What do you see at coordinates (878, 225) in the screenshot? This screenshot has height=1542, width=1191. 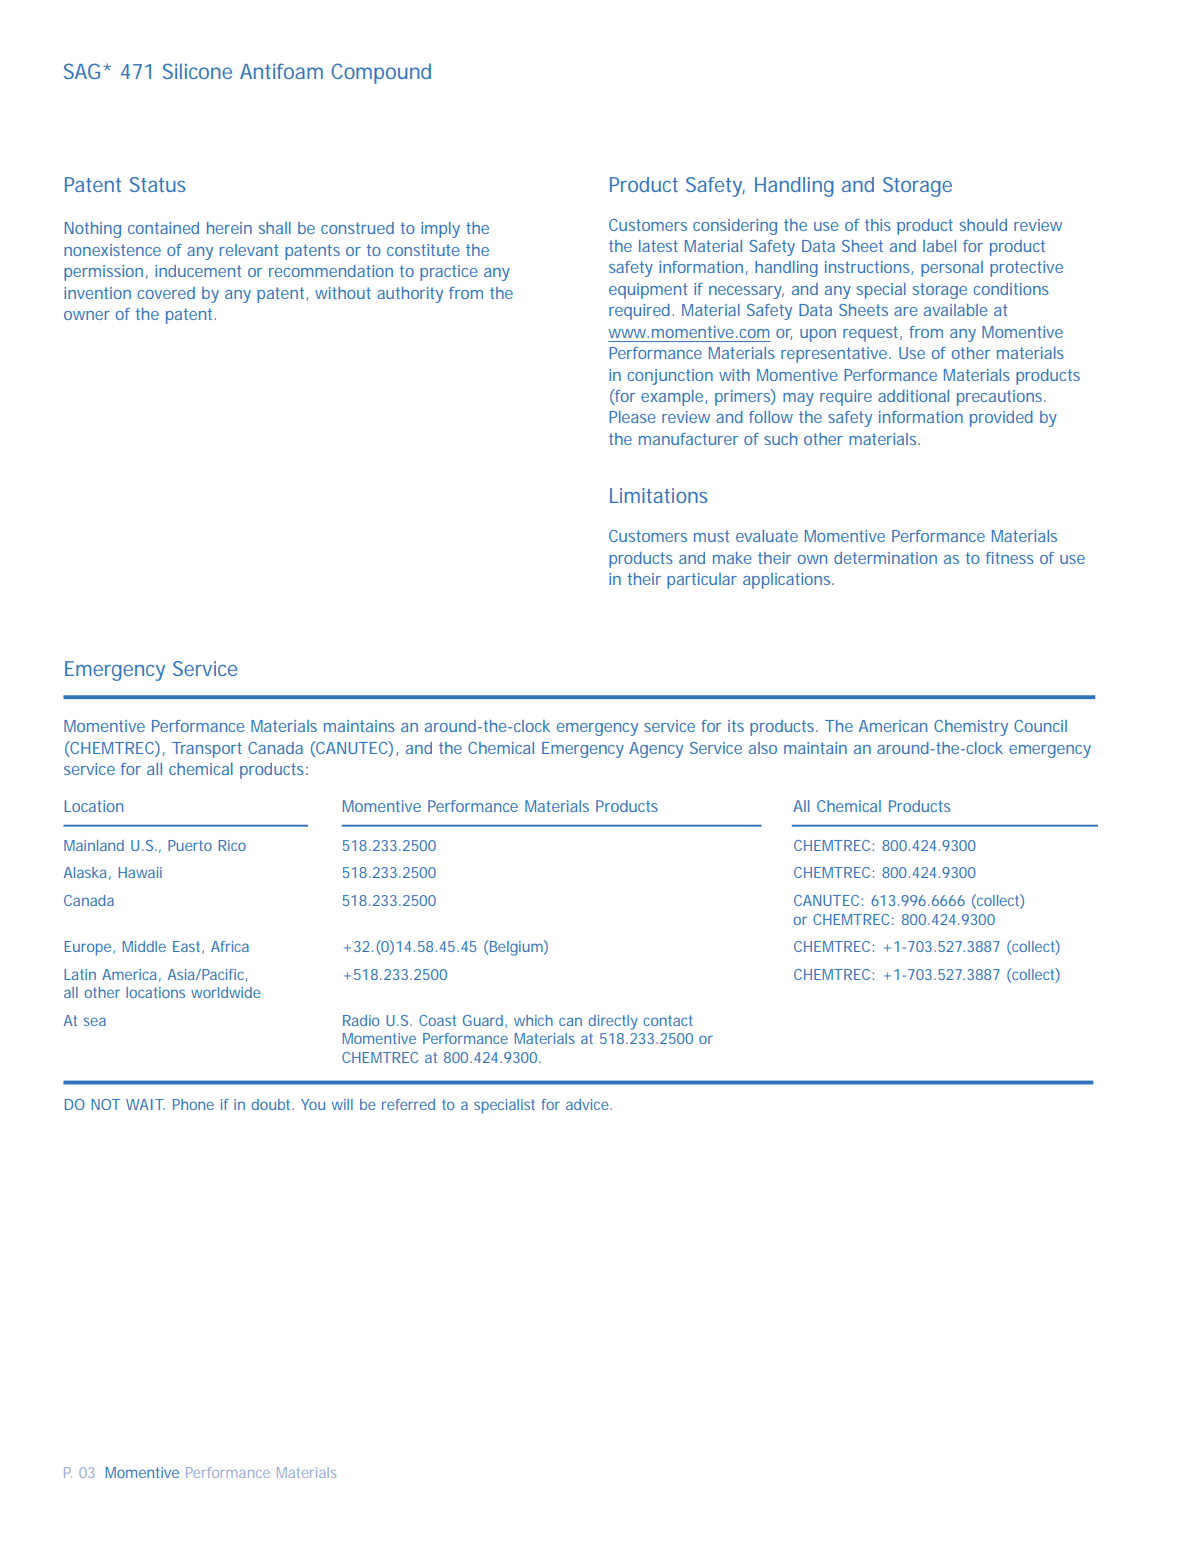 I see `this` at bounding box center [878, 225].
